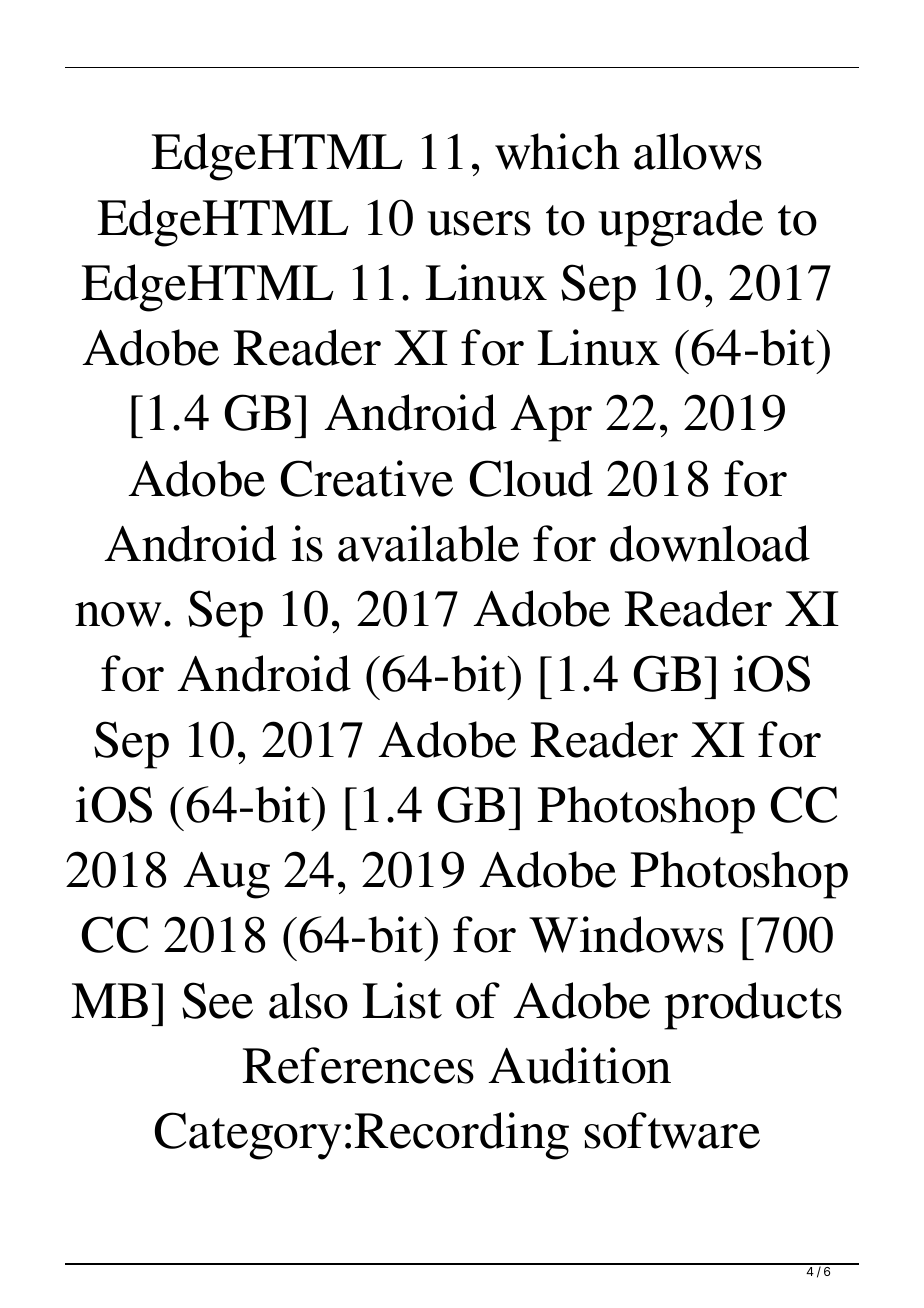  Describe the element at coordinates (710, 543) in the screenshot. I see `download` at that location.
